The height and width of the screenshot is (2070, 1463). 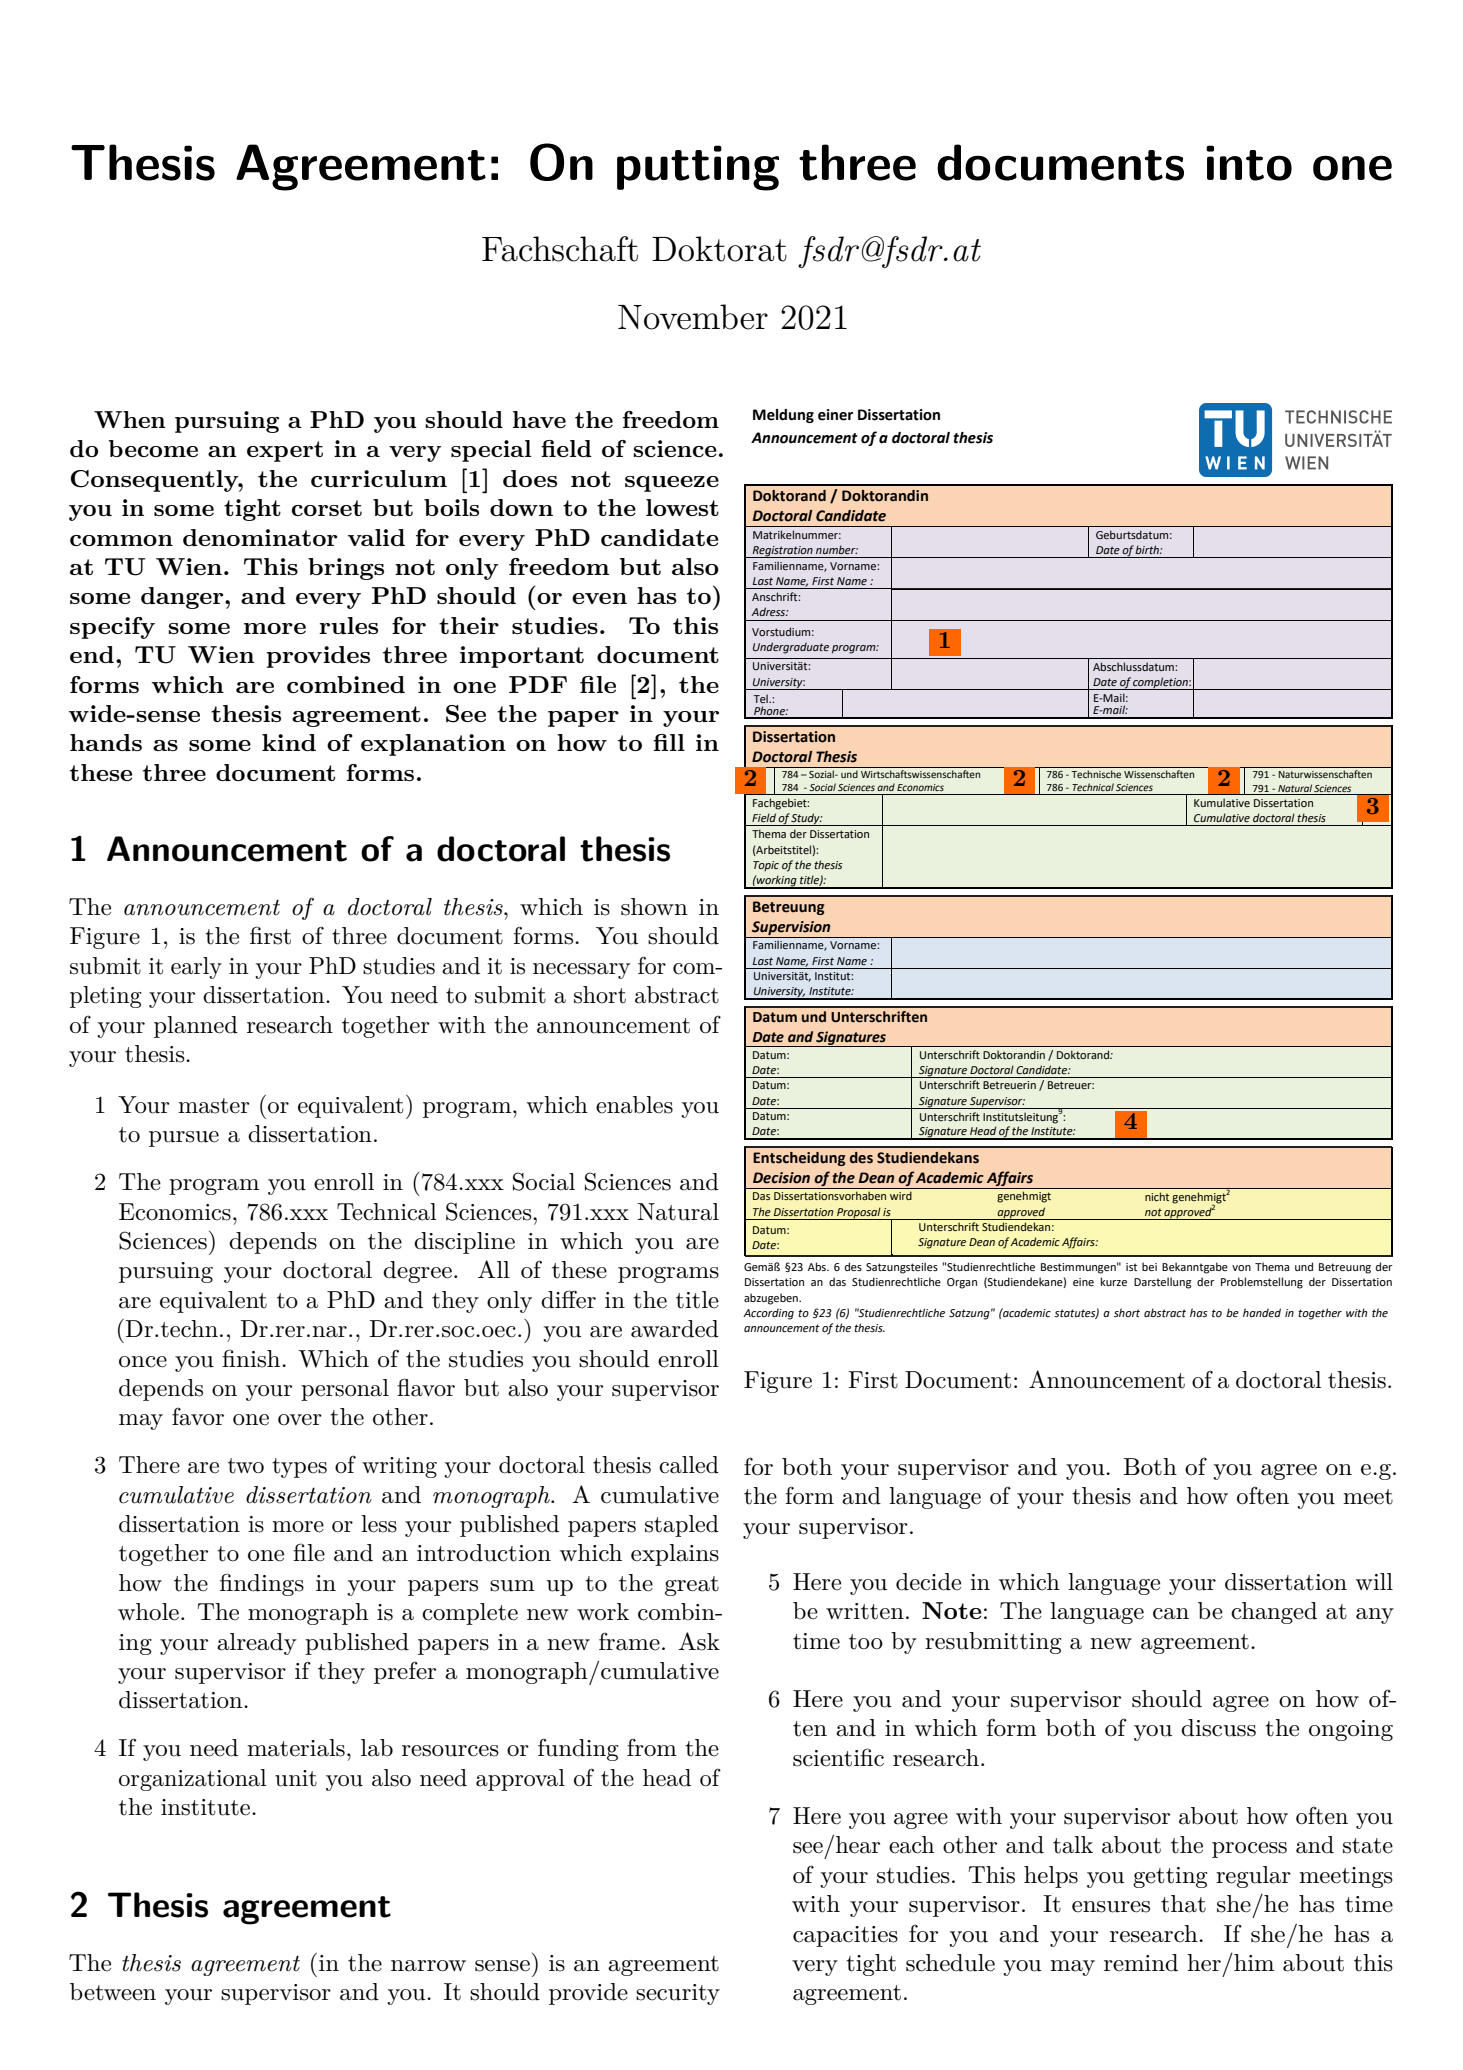 I want to click on into, so click(x=1249, y=163).
